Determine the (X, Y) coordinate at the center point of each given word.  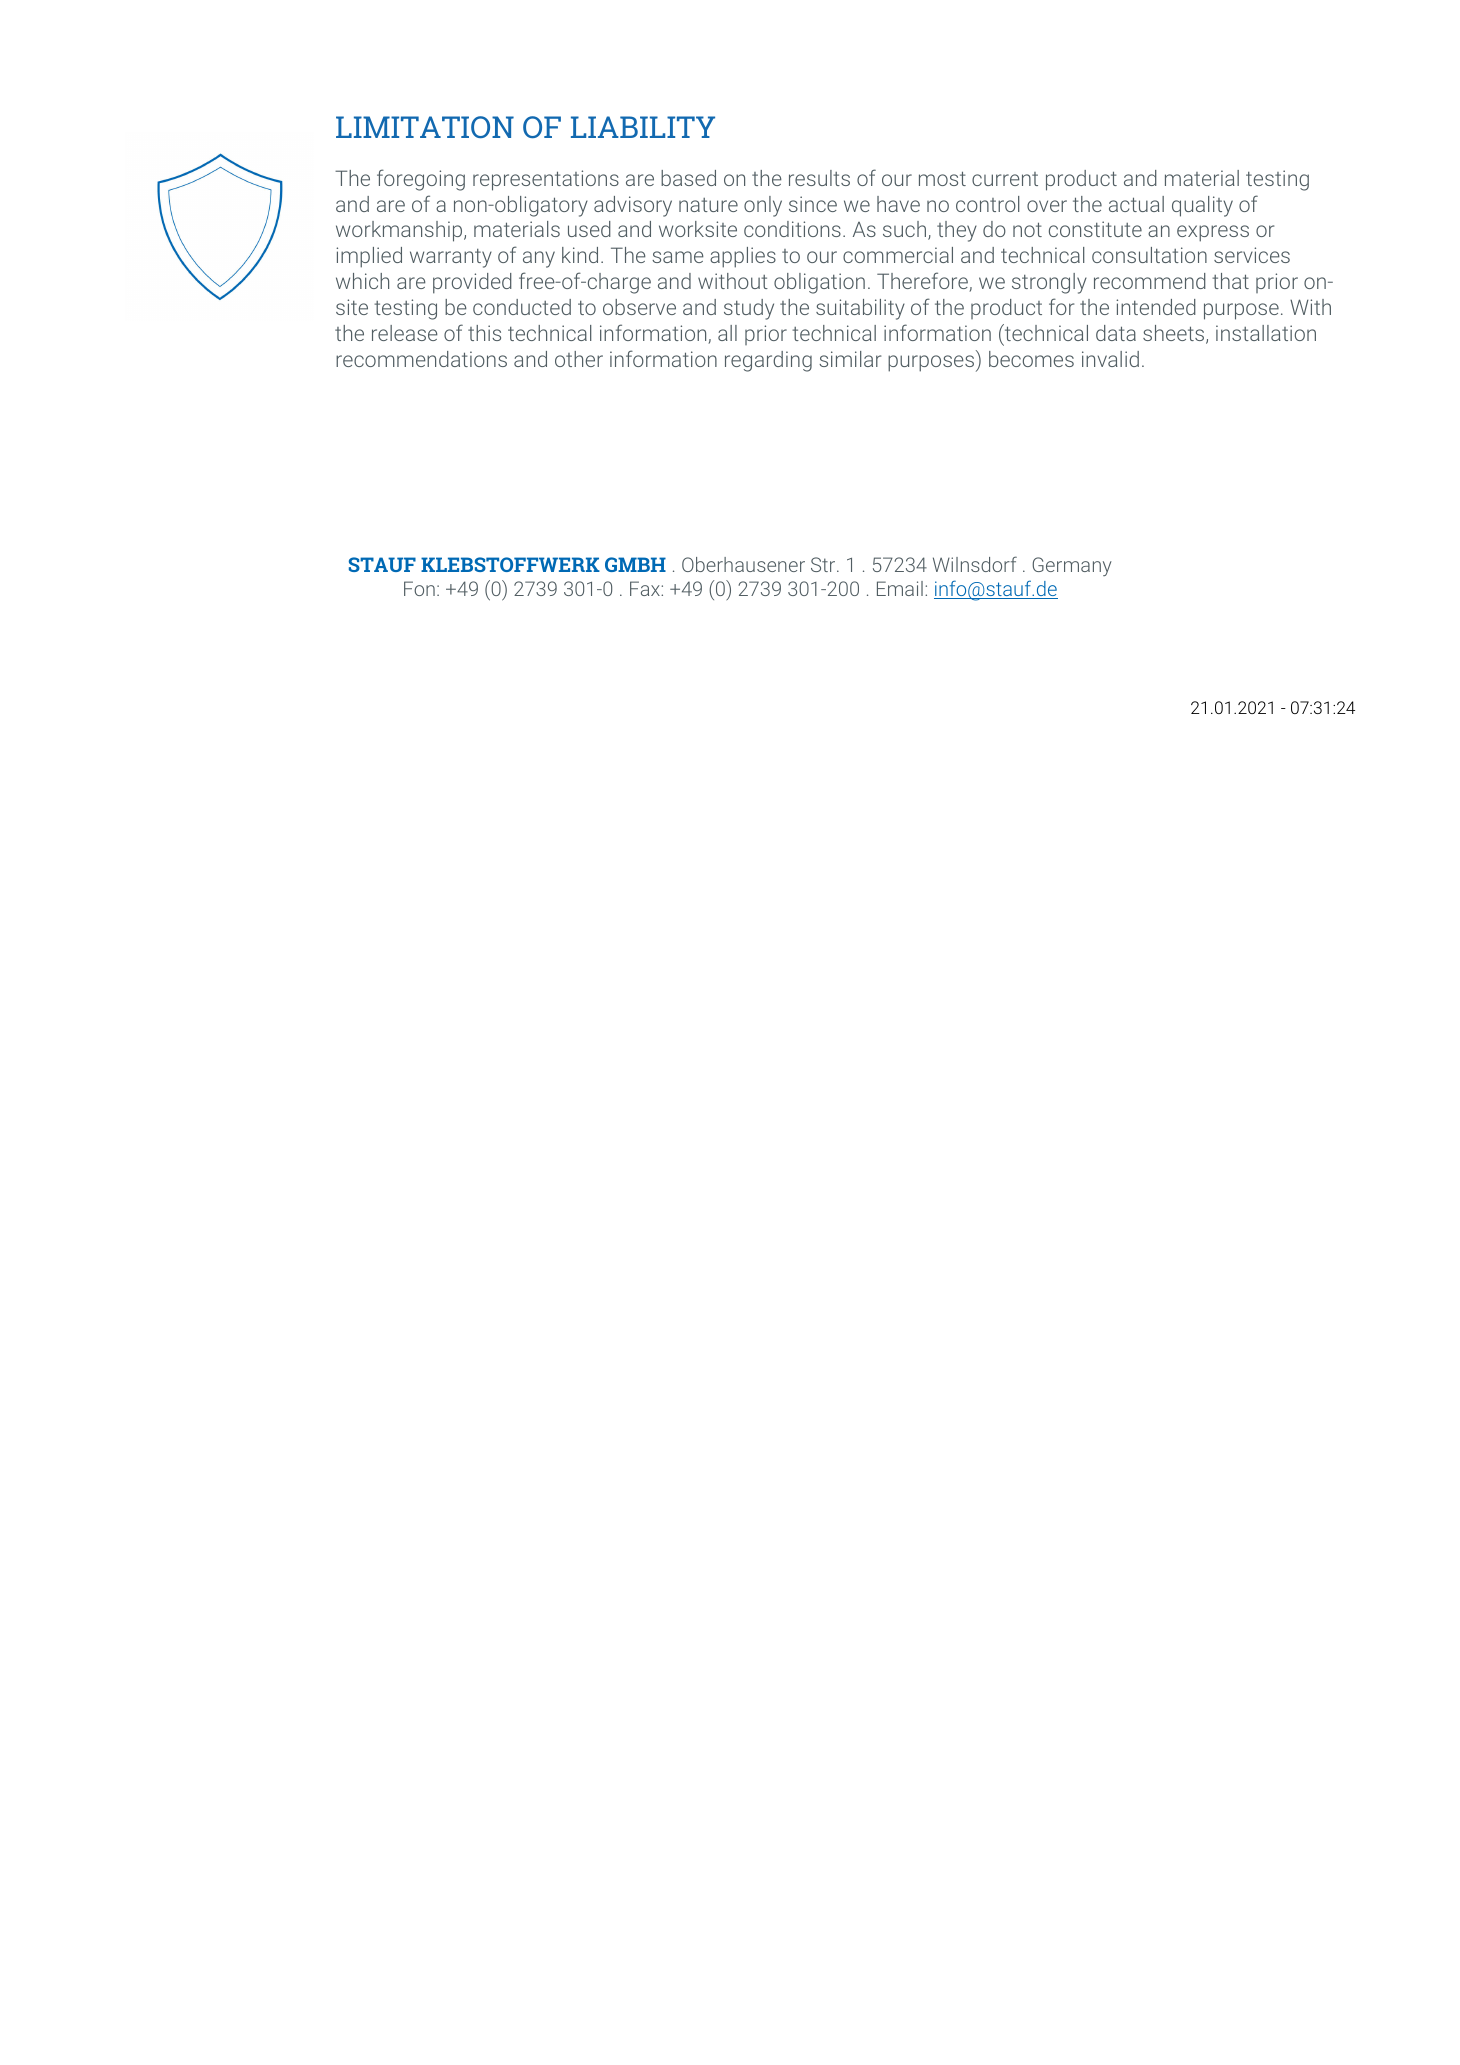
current (1005, 179)
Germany (1072, 566)
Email (900, 588)
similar (850, 359)
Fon (419, 588)
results (819, 178)
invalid (1110, 359)
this (484, 333)
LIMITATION (425, 127)
